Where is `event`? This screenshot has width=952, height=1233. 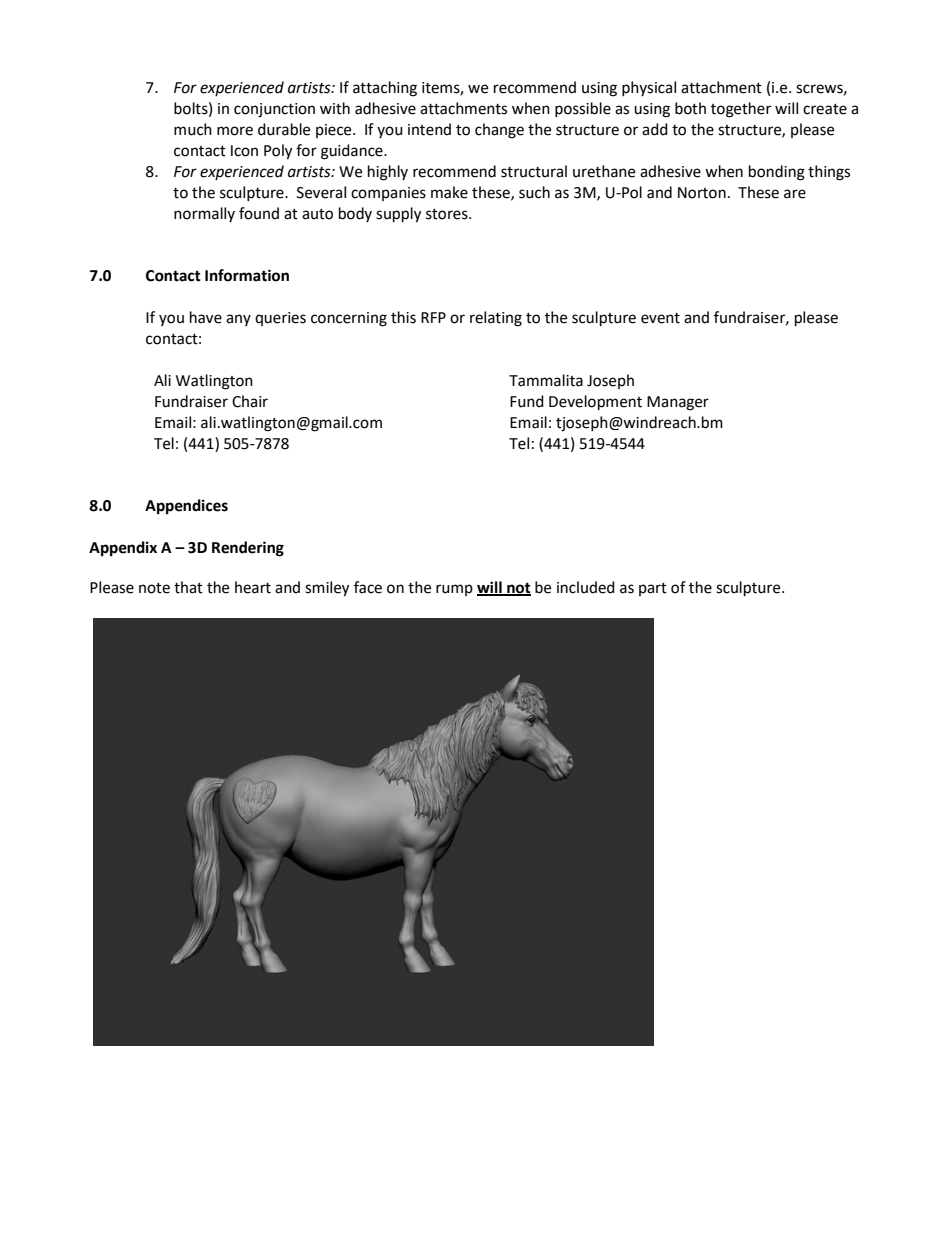 event is located at coordinates (660, 318).
